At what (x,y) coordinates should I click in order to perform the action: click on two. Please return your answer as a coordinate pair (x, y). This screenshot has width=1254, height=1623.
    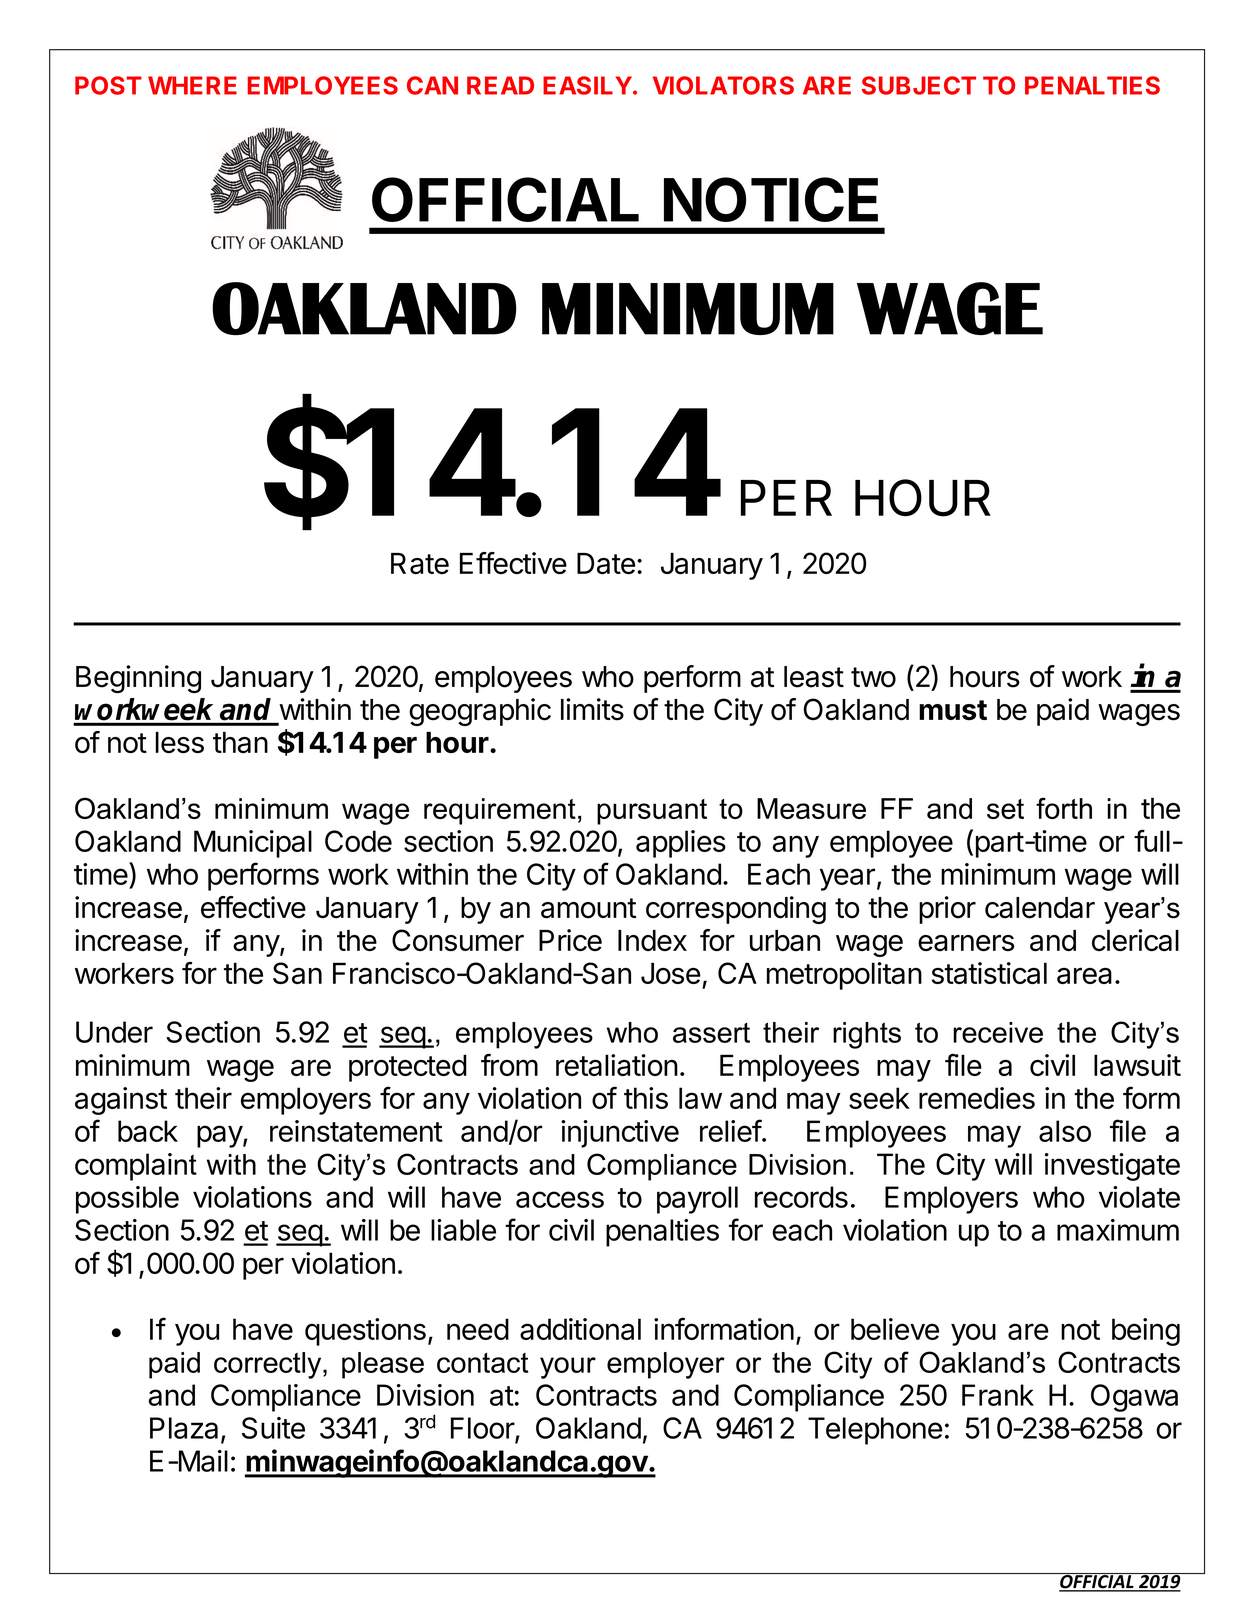
    Looking at the image, I should click on (873, 677).
